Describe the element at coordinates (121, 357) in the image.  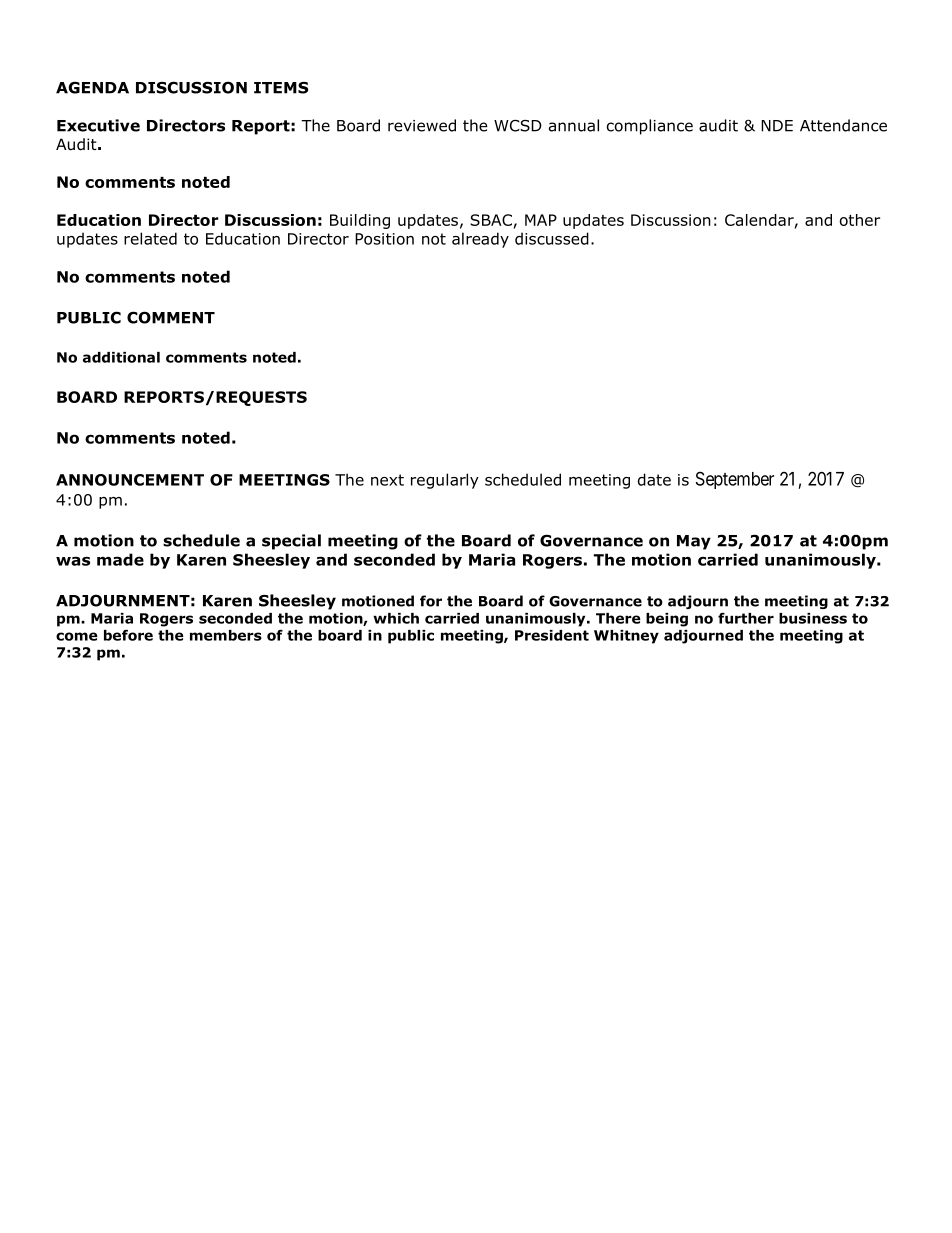
I see `additional` at that location.
